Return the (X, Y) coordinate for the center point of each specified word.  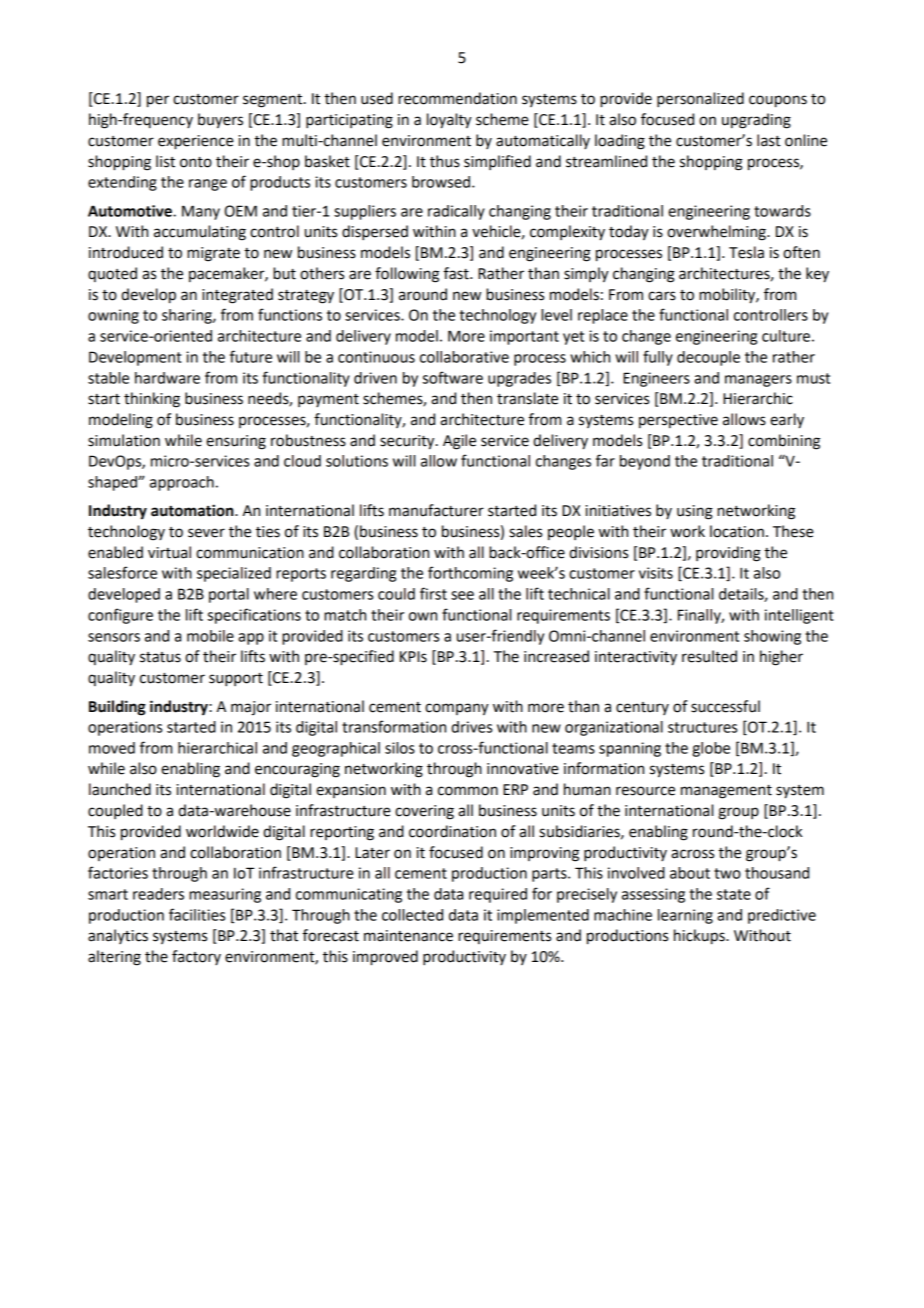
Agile (459, 442)
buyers (220, 121)
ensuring (236, 442)
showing (772, 637)
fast (457, 273)
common (468, 791)
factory (196, 957)
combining (784, 442)
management (726, 792)
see (462, 595)
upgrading (756, 121)
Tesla (746, 252)
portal (229, 595)
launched (120, 789)
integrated (237, 296)
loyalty (449, 121)
